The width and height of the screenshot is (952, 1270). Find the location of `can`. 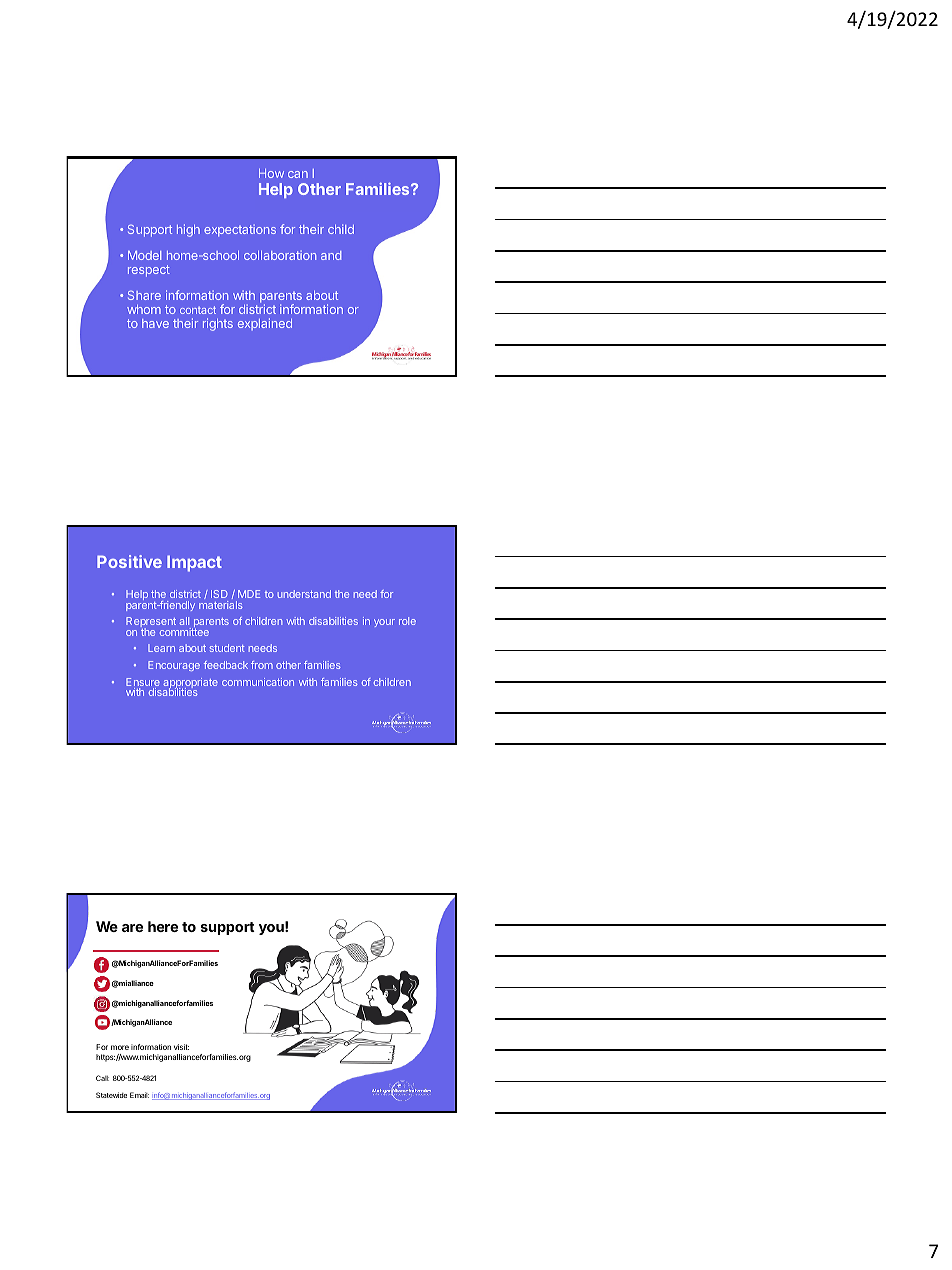

can is located at coordinates (298, 174).
